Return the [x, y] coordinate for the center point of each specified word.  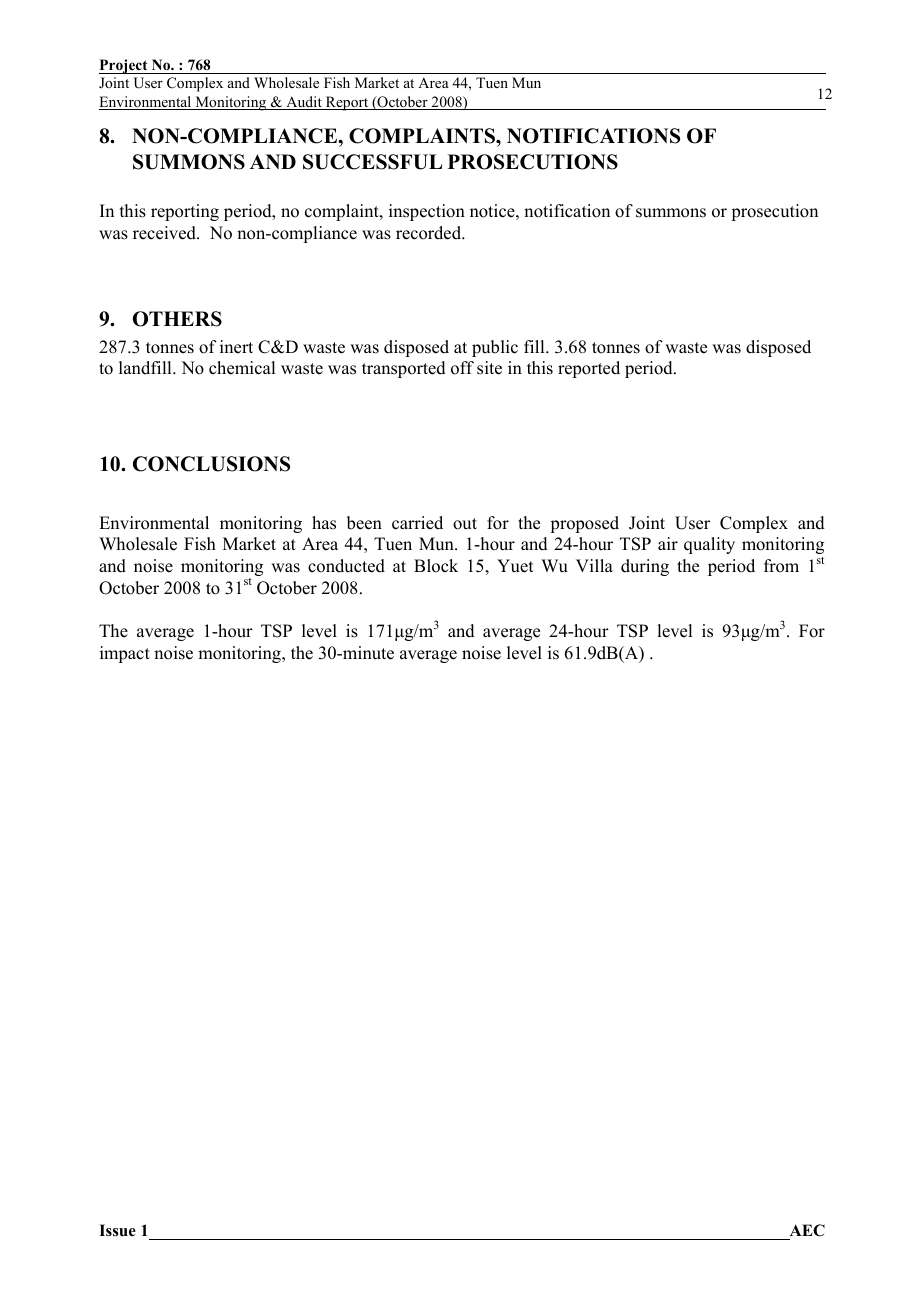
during [645, 567]
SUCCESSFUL [372, 162]
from [781, 566]
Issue [117, 1230]
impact [125, 654]
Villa [594, 565]
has [324, 523]
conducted [346, 566]
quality [709, 545]
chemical [242, 368]
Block [436, 566]
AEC [806, 1232]
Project [124, 66]
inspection [427, 212]
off [462, 368]
